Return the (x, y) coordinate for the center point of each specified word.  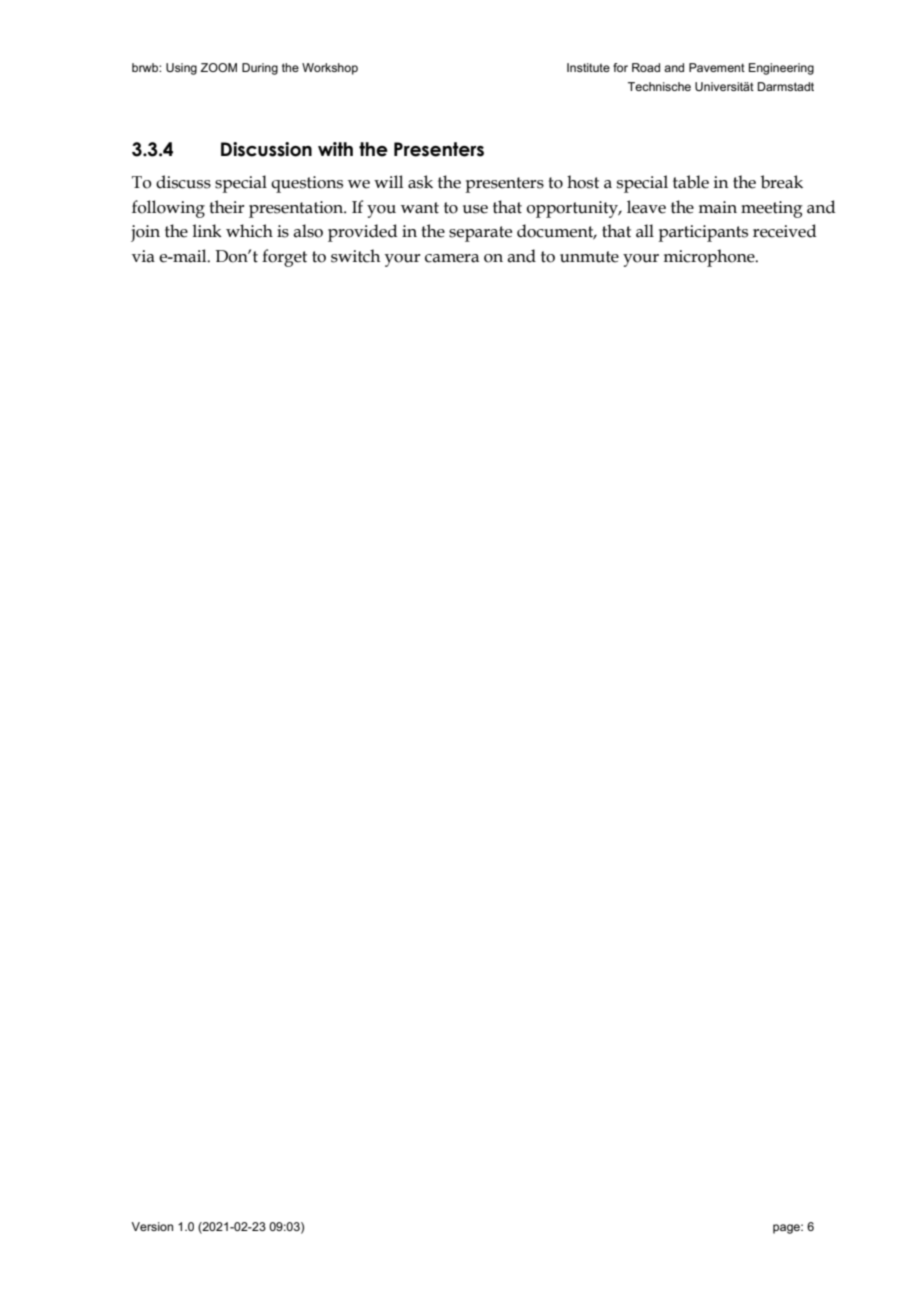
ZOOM (218, 67)
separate (480, 234)
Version (152, 1226)
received (784, 231)
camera (452, 258)
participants (703, 233)
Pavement (717, 67)
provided (362, 233)
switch (355, 256)
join (145, 233)
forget (284, 258)
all (645, 231)
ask (420, 182)
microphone (710, 258)
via (143, 256)
